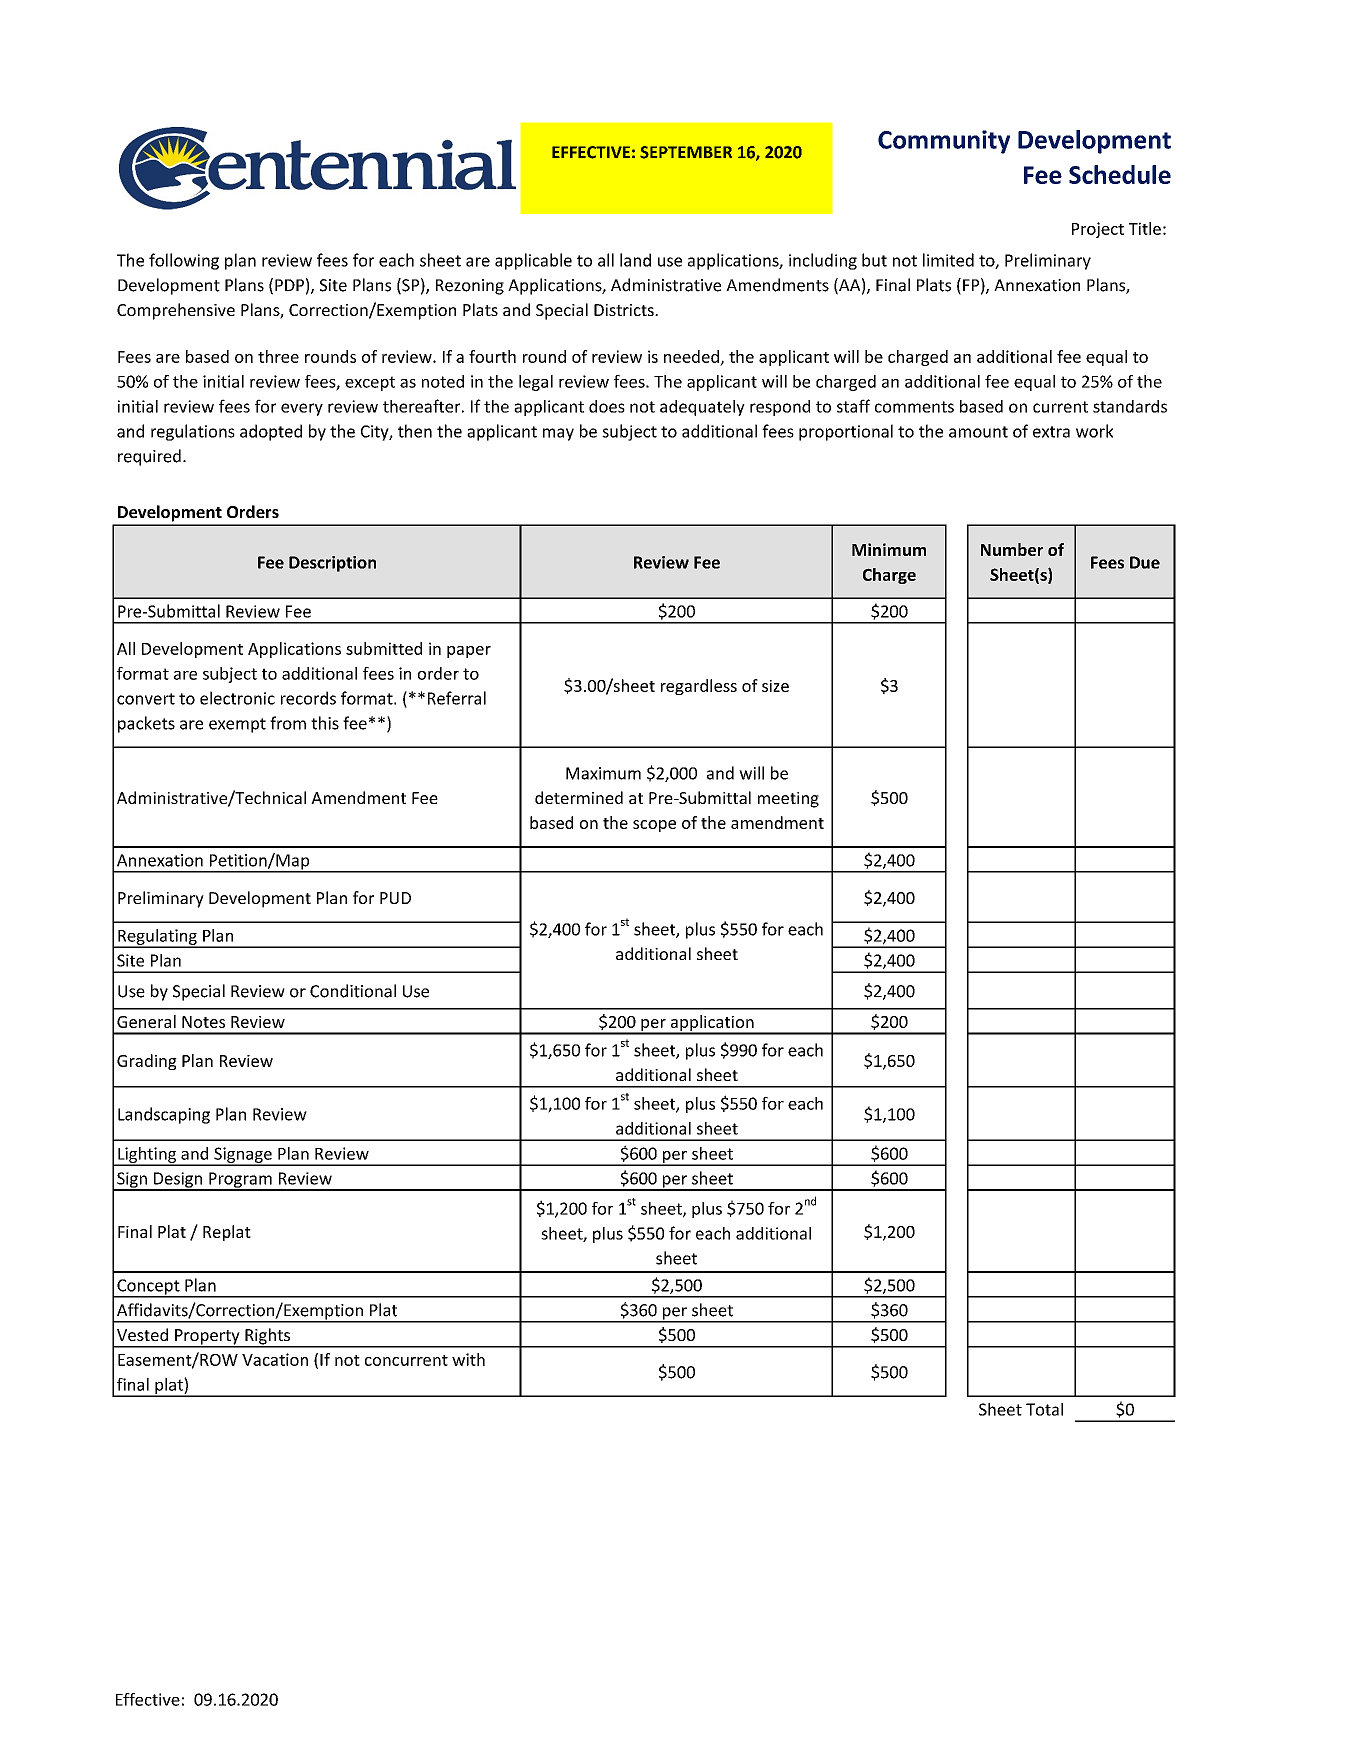 The width and height of the screenshot is (1362, 1763). Describe the element at coordinates (353, 991) in the screenshot. I see `Conditional` at that location.
